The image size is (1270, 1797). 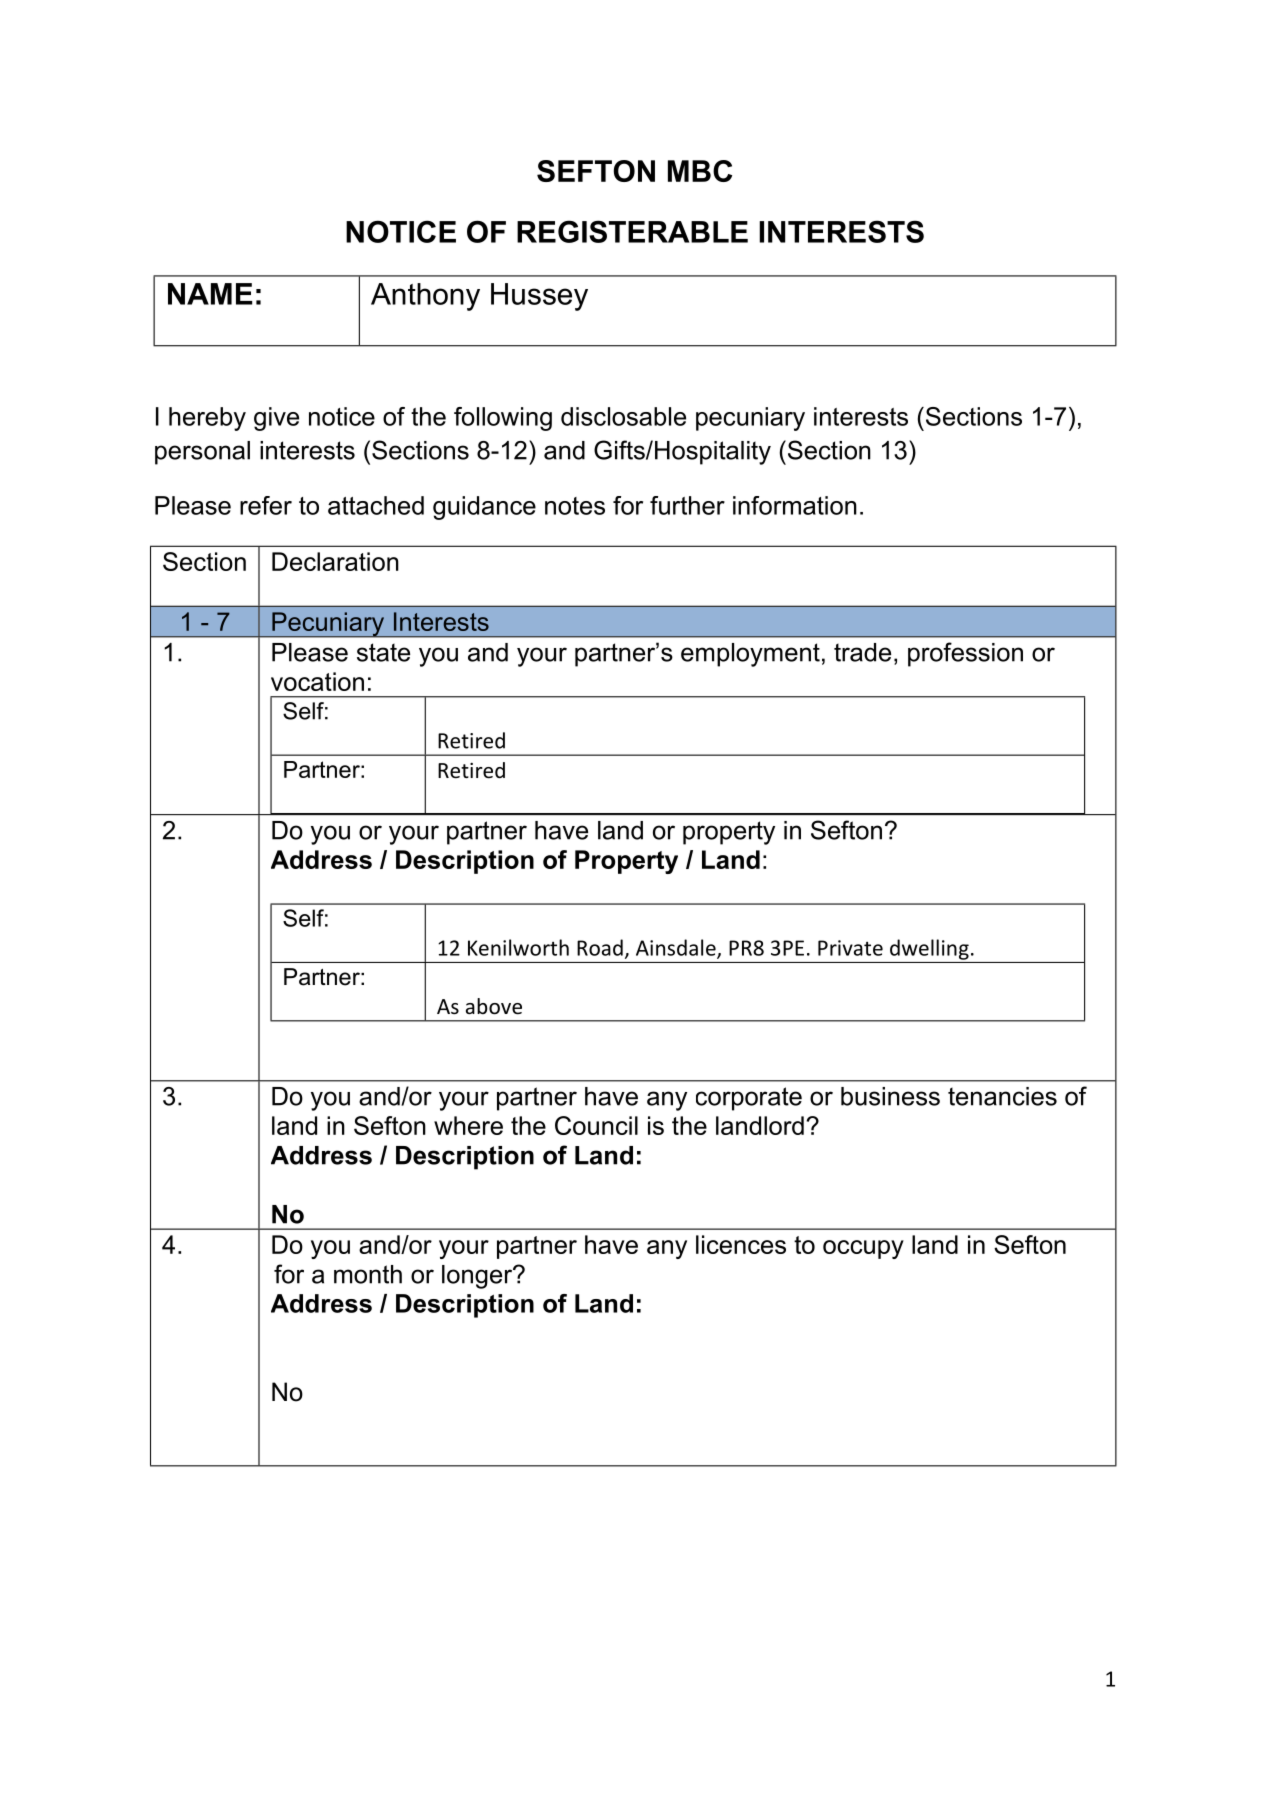 What do you see at coordinates (600, 947) in the image?
I see `Road` at bounding box center [600, 947].
